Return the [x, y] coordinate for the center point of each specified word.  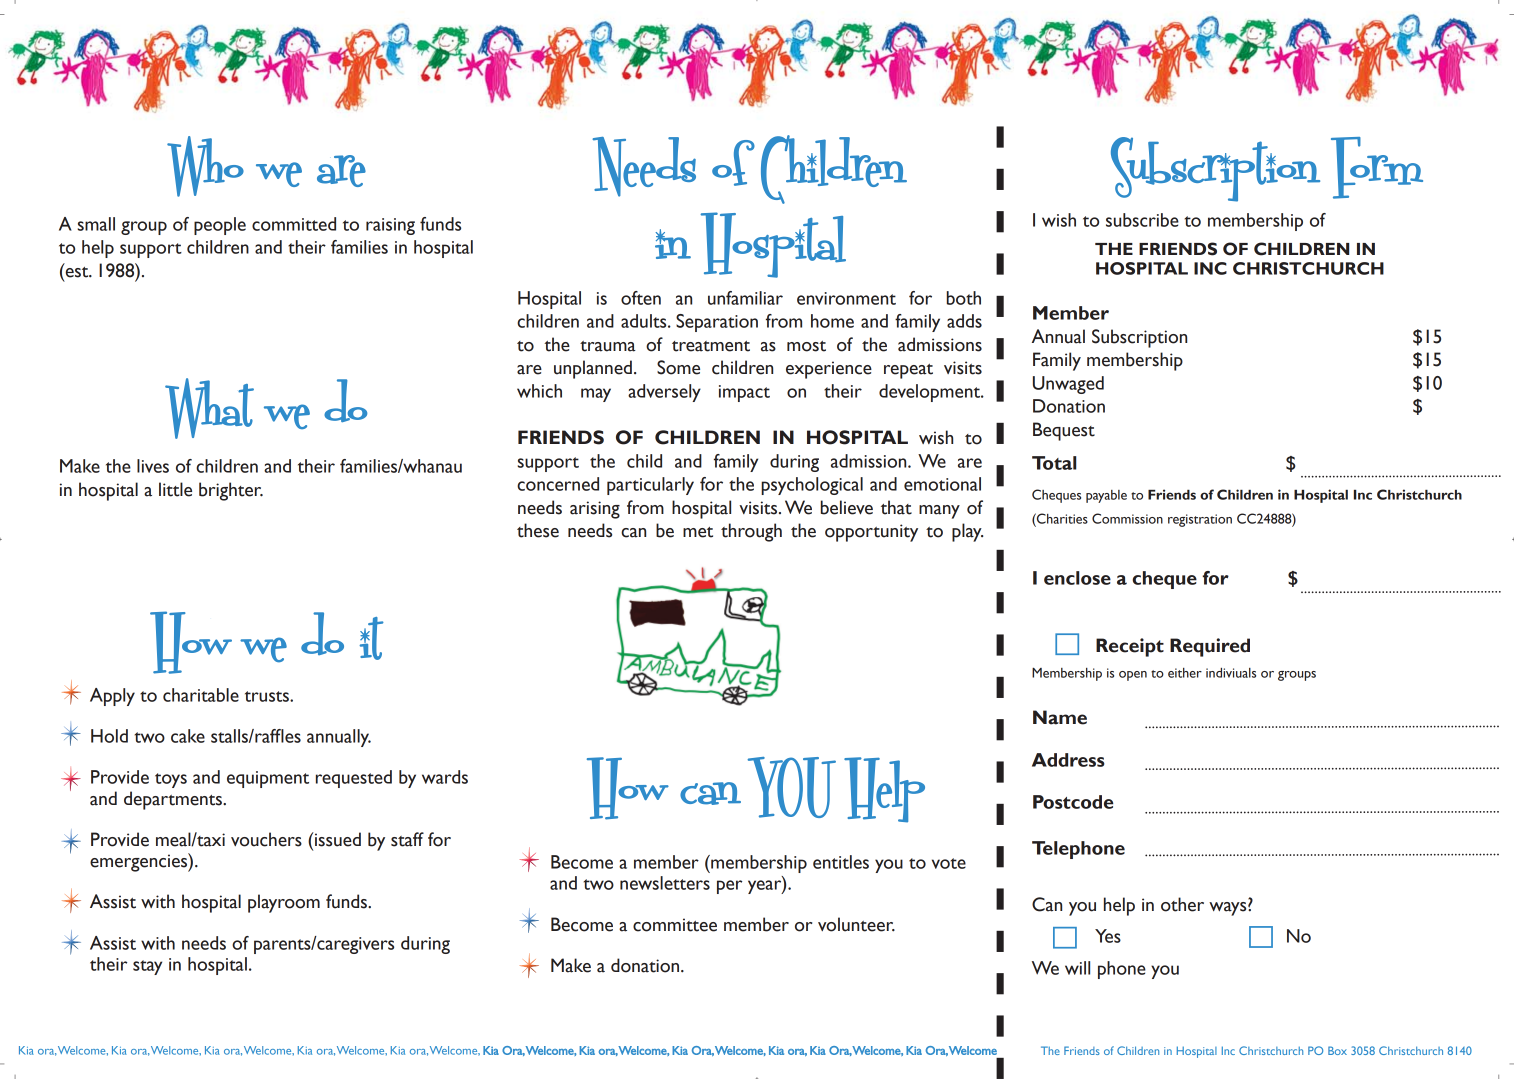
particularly [650, 486]
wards [445, 777]
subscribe [1142, 220]
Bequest [1064, 431]
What [209, 408]
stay [147, 967]
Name [1060, 717]
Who [205, 166]
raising [390, 226]
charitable [201, 695]
